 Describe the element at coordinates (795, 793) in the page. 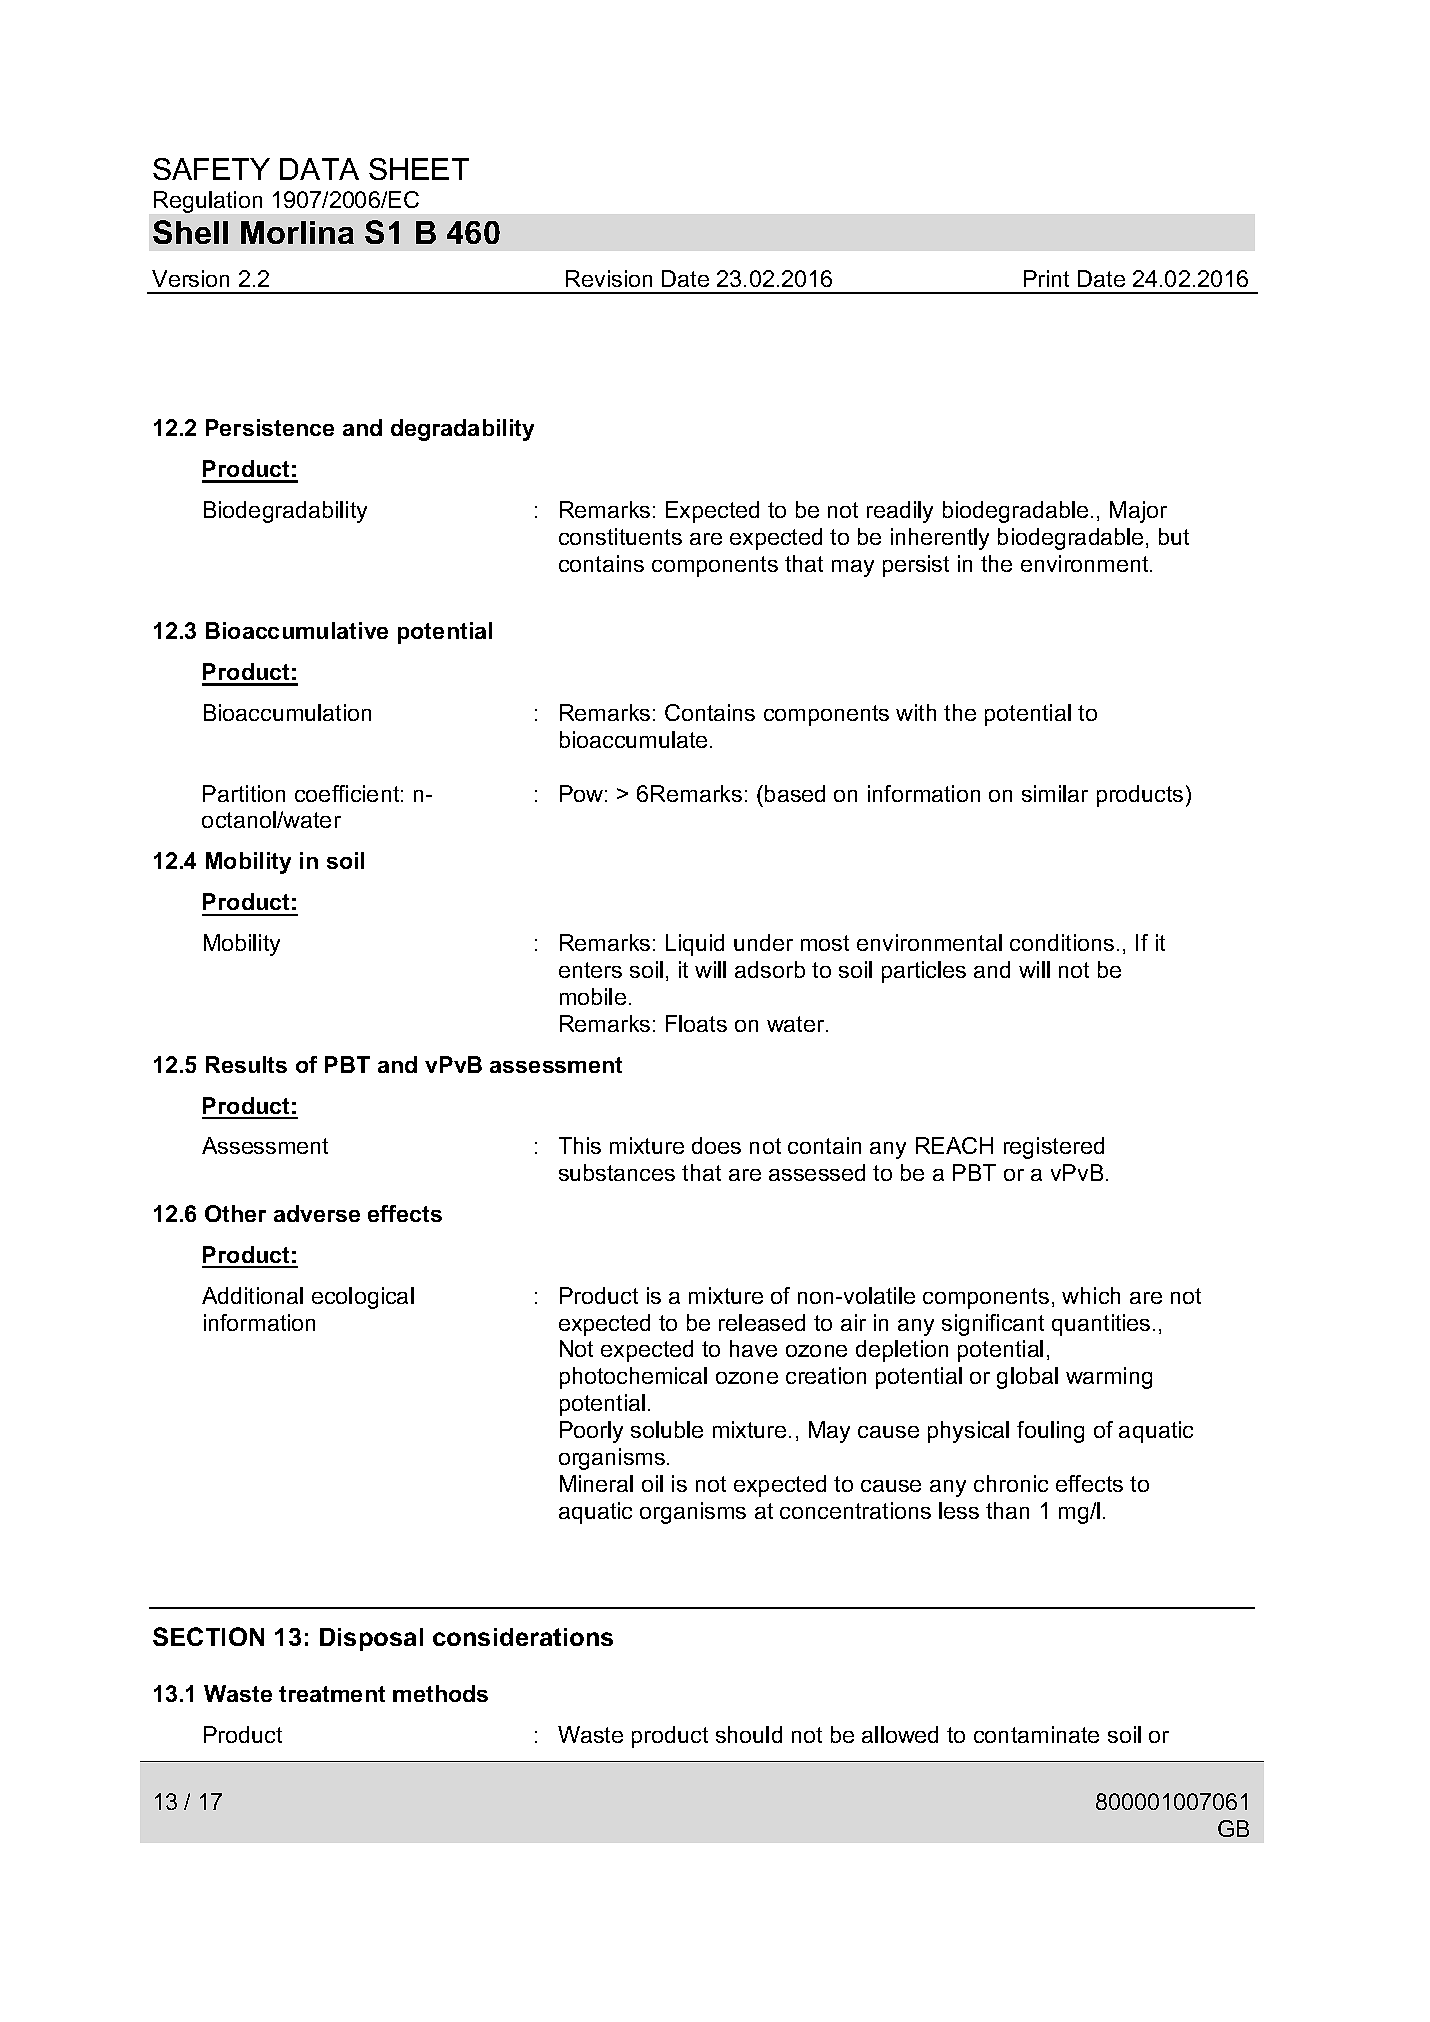

I see `based` at that location.
